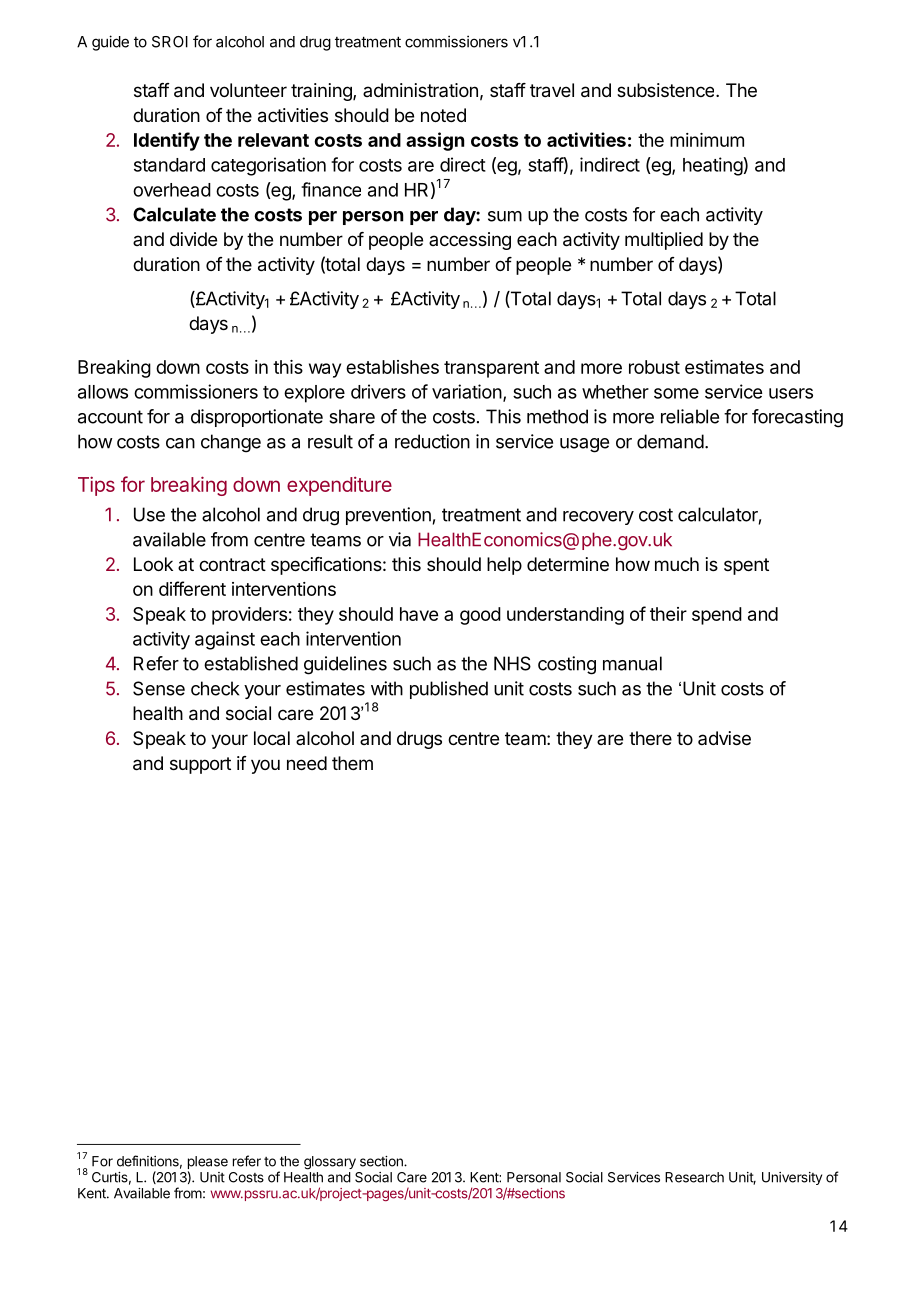 This page has width=924, height=1308. Describe the element at coordinates (180, 443) in the page. I see `can` at that location.
